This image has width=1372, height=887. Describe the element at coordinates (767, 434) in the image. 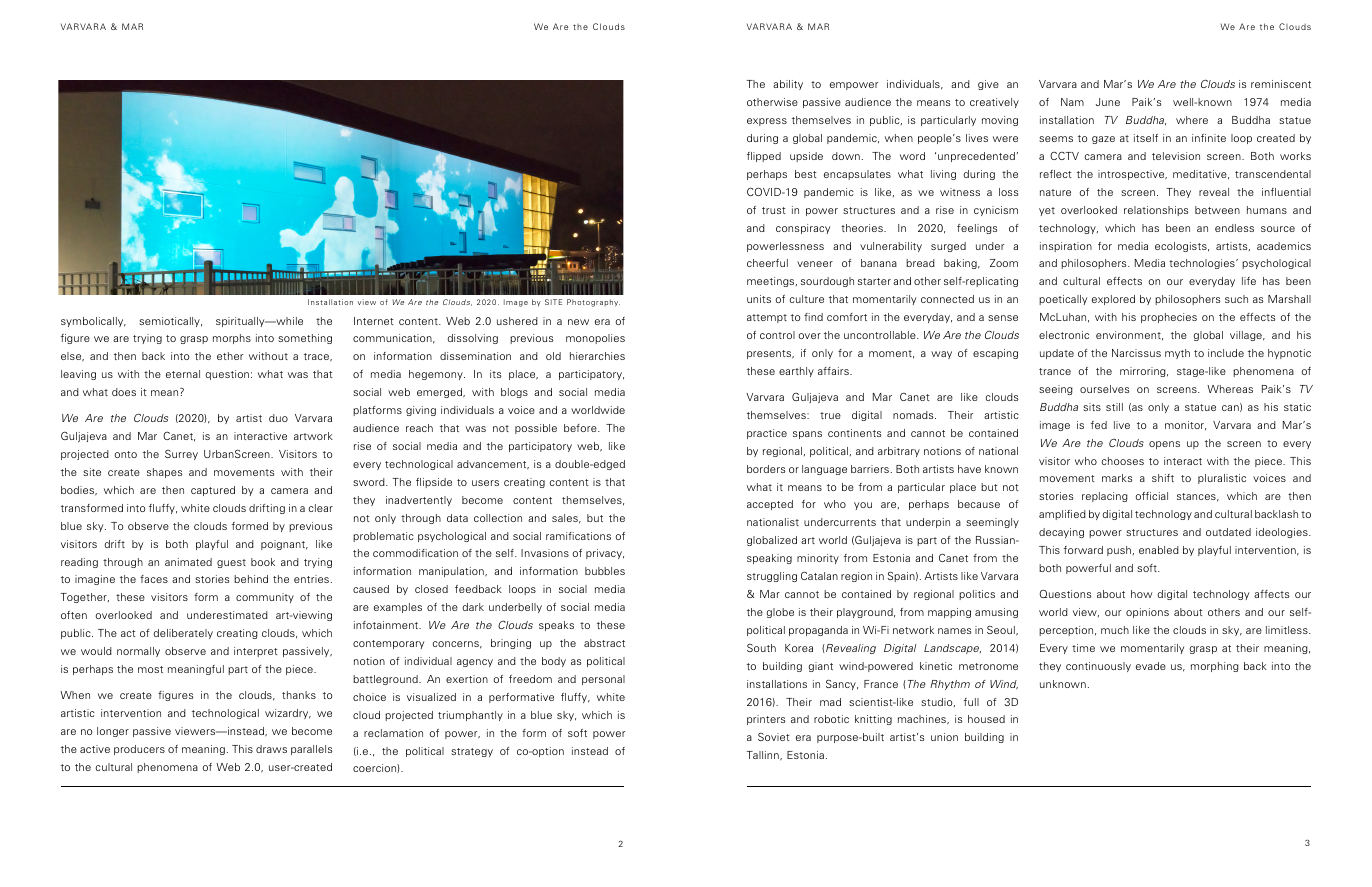

I see `practice` at that location.
